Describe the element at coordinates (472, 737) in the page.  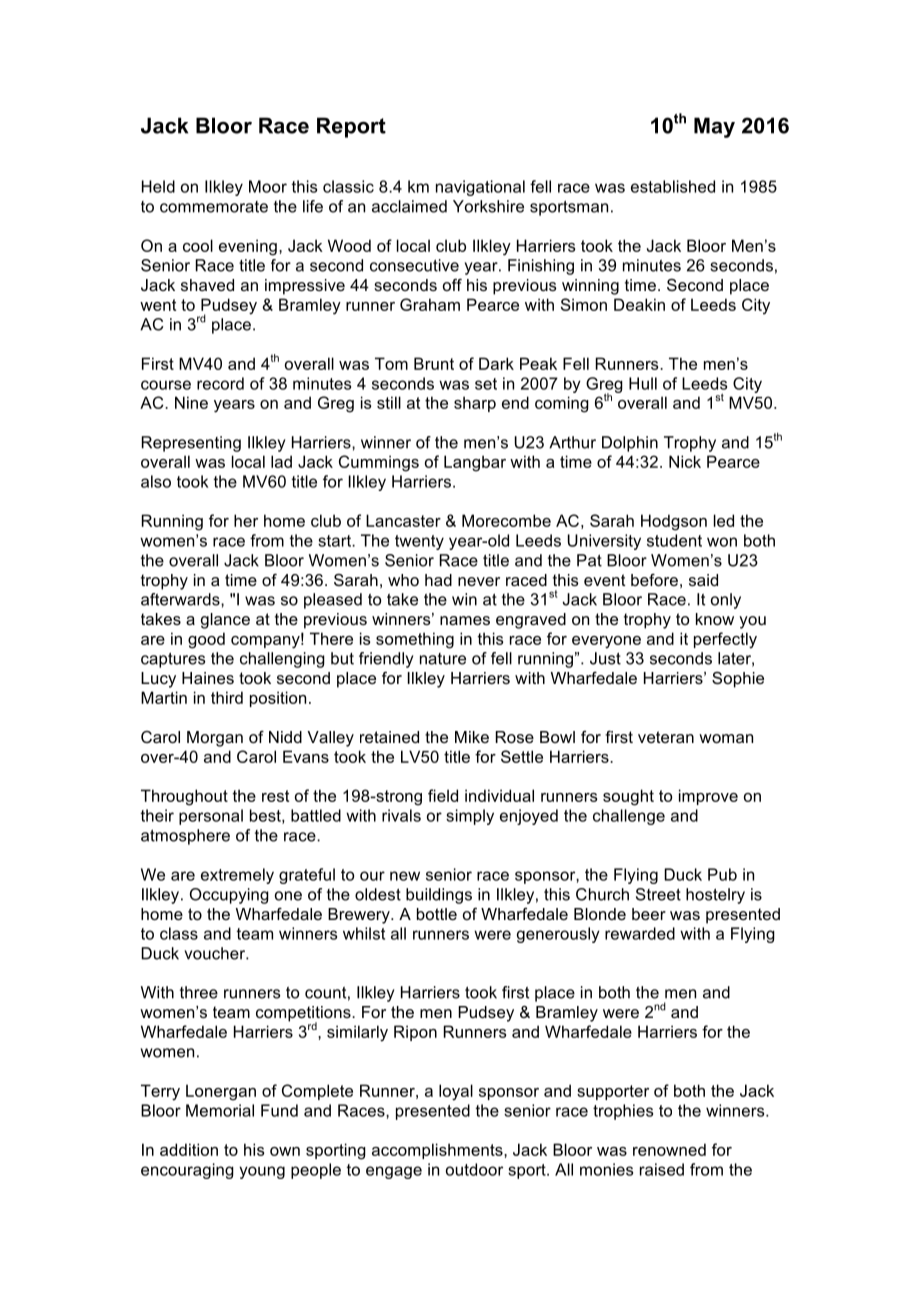
I see `Mike` at that location.
